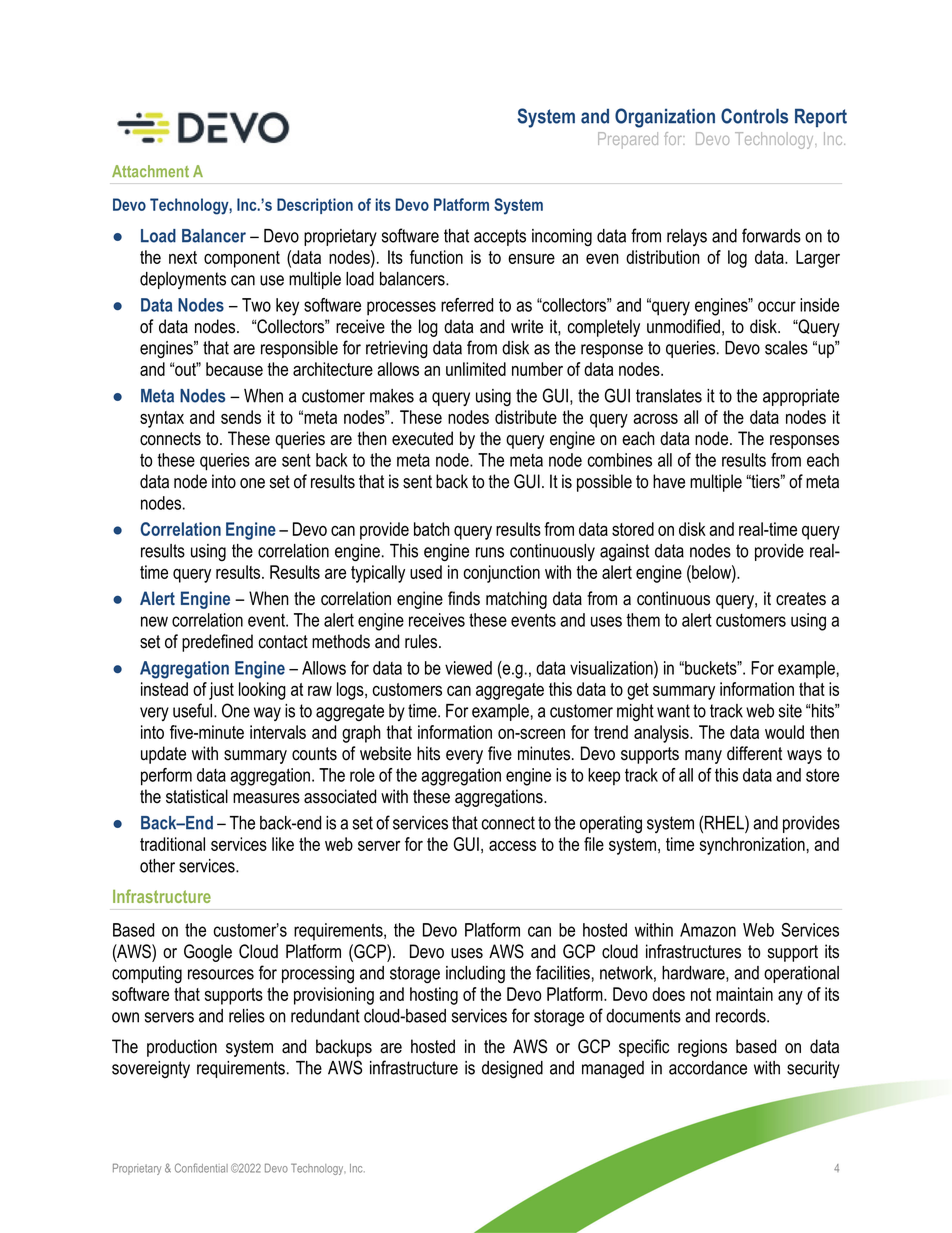  What do you see at coordinates (512, 1070) in the page?
I see `designed` at bounding box center [512, 1070].
